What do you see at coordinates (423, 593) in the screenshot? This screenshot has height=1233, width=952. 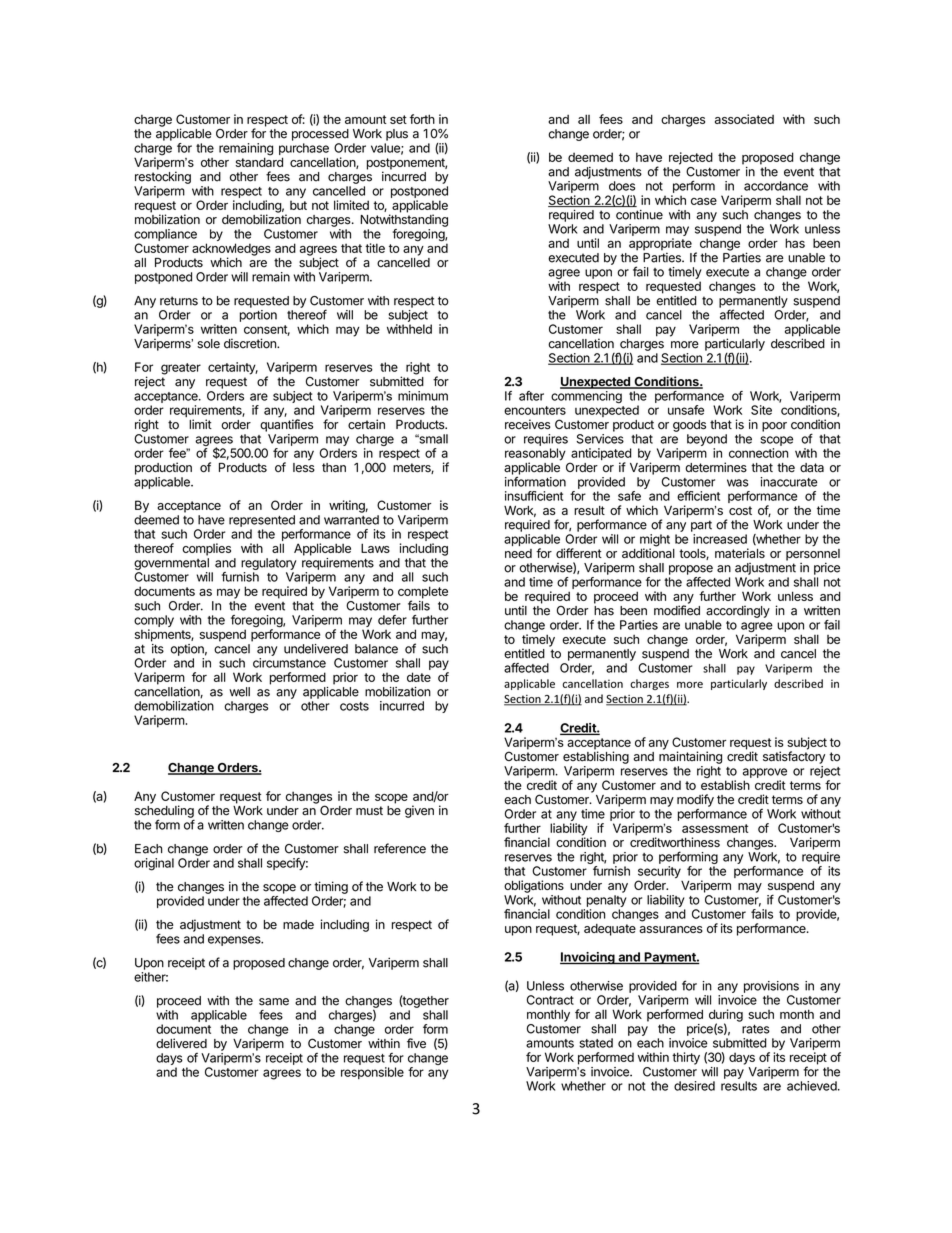 I see `complete` at bounding box center [423, 593].
